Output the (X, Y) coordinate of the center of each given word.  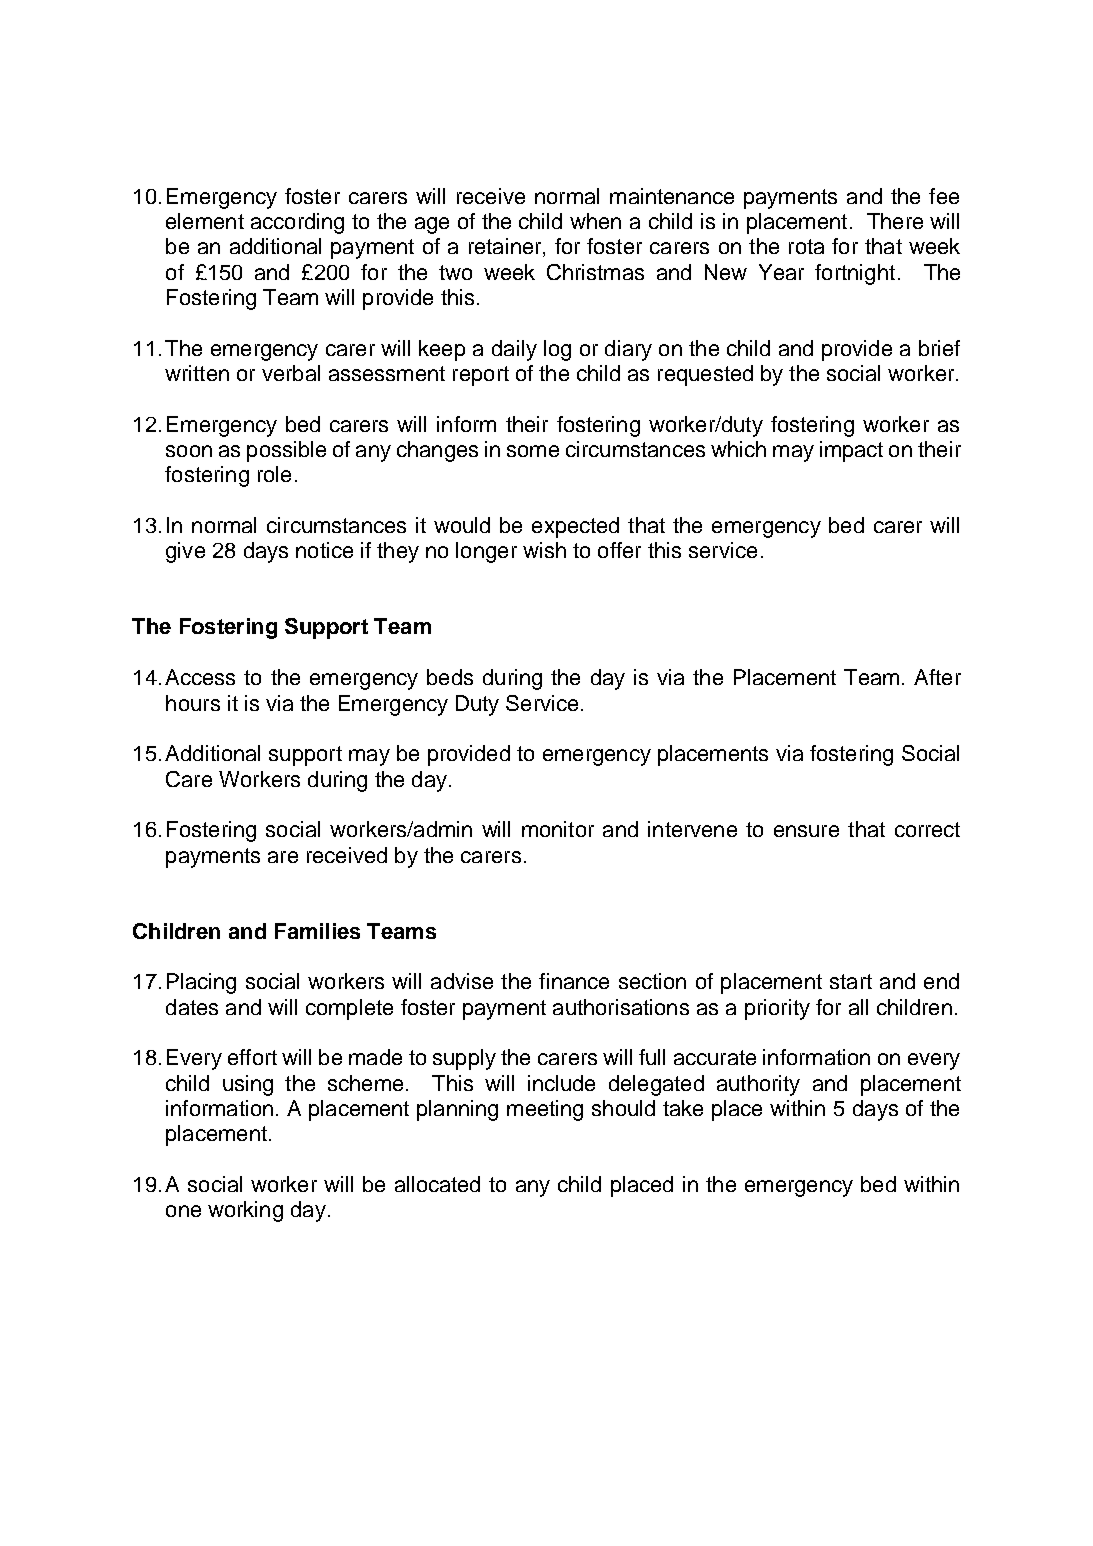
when (595, 221)
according (297, 223)
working (245, 1211)
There (895, 221)
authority (758, 1085)
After (937, 677)
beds (450, 677)
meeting (545, 1110)
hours (193, 703)
